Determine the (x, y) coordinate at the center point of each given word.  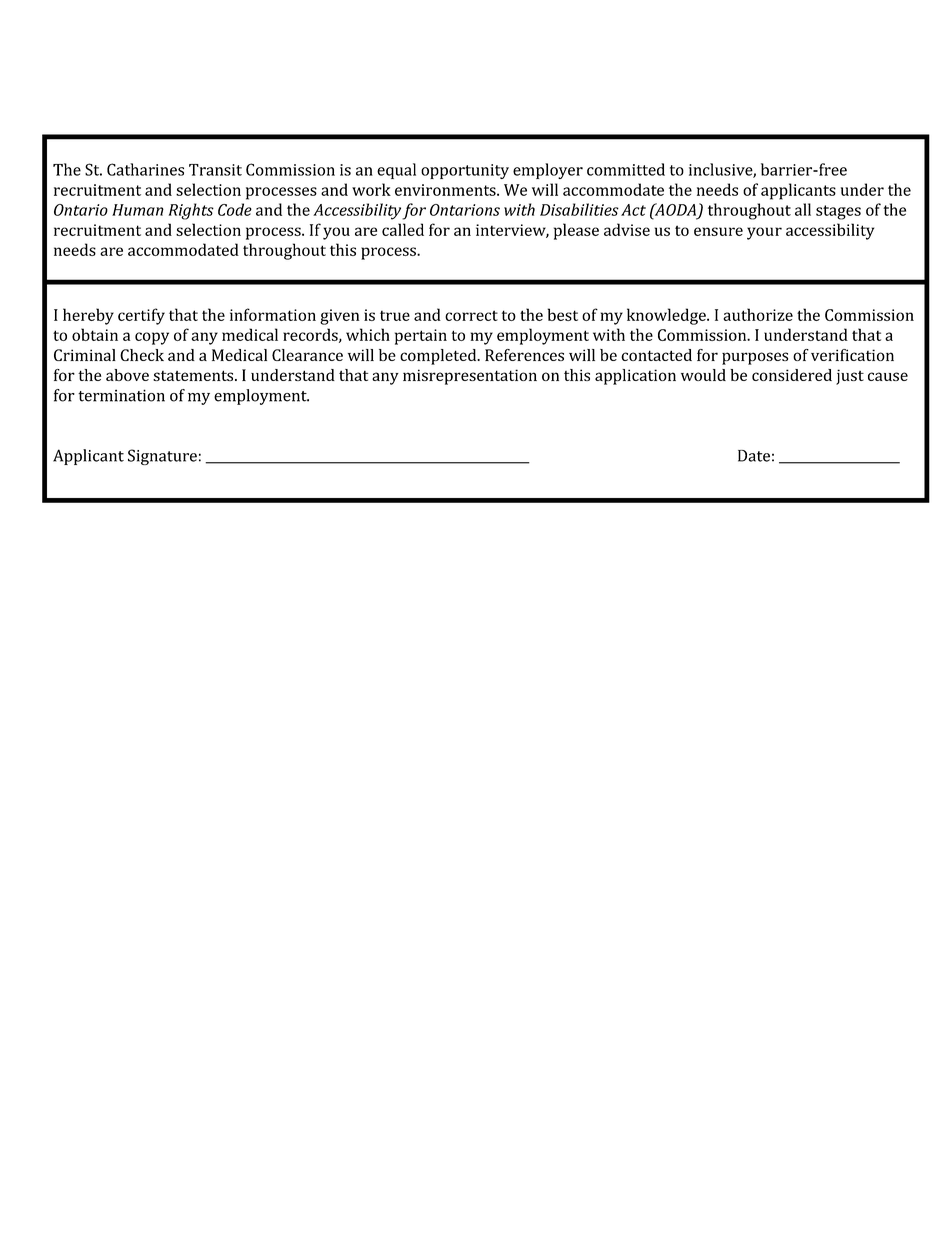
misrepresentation (470, 377)
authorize (758, 314)
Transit (215, 170)
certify (141, 316)
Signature (162, 457)
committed (626, 169)
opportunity (465, 171)
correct (471, 315)
